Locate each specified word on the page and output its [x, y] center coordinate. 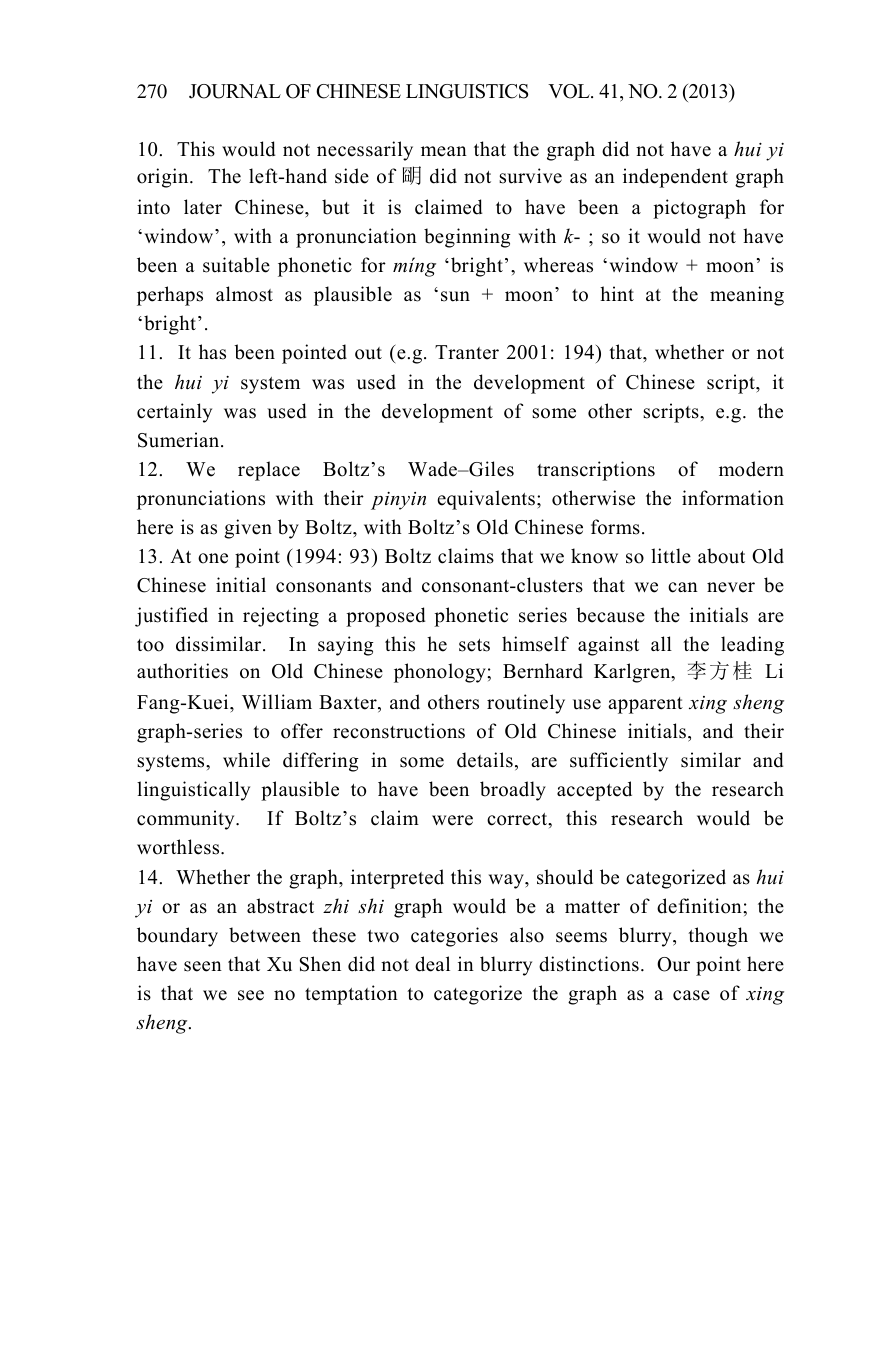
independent [675, 178]
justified [171, 617]
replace [269, 471]
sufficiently [619, 762]
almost [244, 294]
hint [617, 293]
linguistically [193, 791]
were [452, 820]
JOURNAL [235, 91]
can [683, 587]
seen [203, 966]
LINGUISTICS [467, 91]
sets [474, 645]
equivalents [486, 500]
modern [751, 469]
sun [455, 296]
